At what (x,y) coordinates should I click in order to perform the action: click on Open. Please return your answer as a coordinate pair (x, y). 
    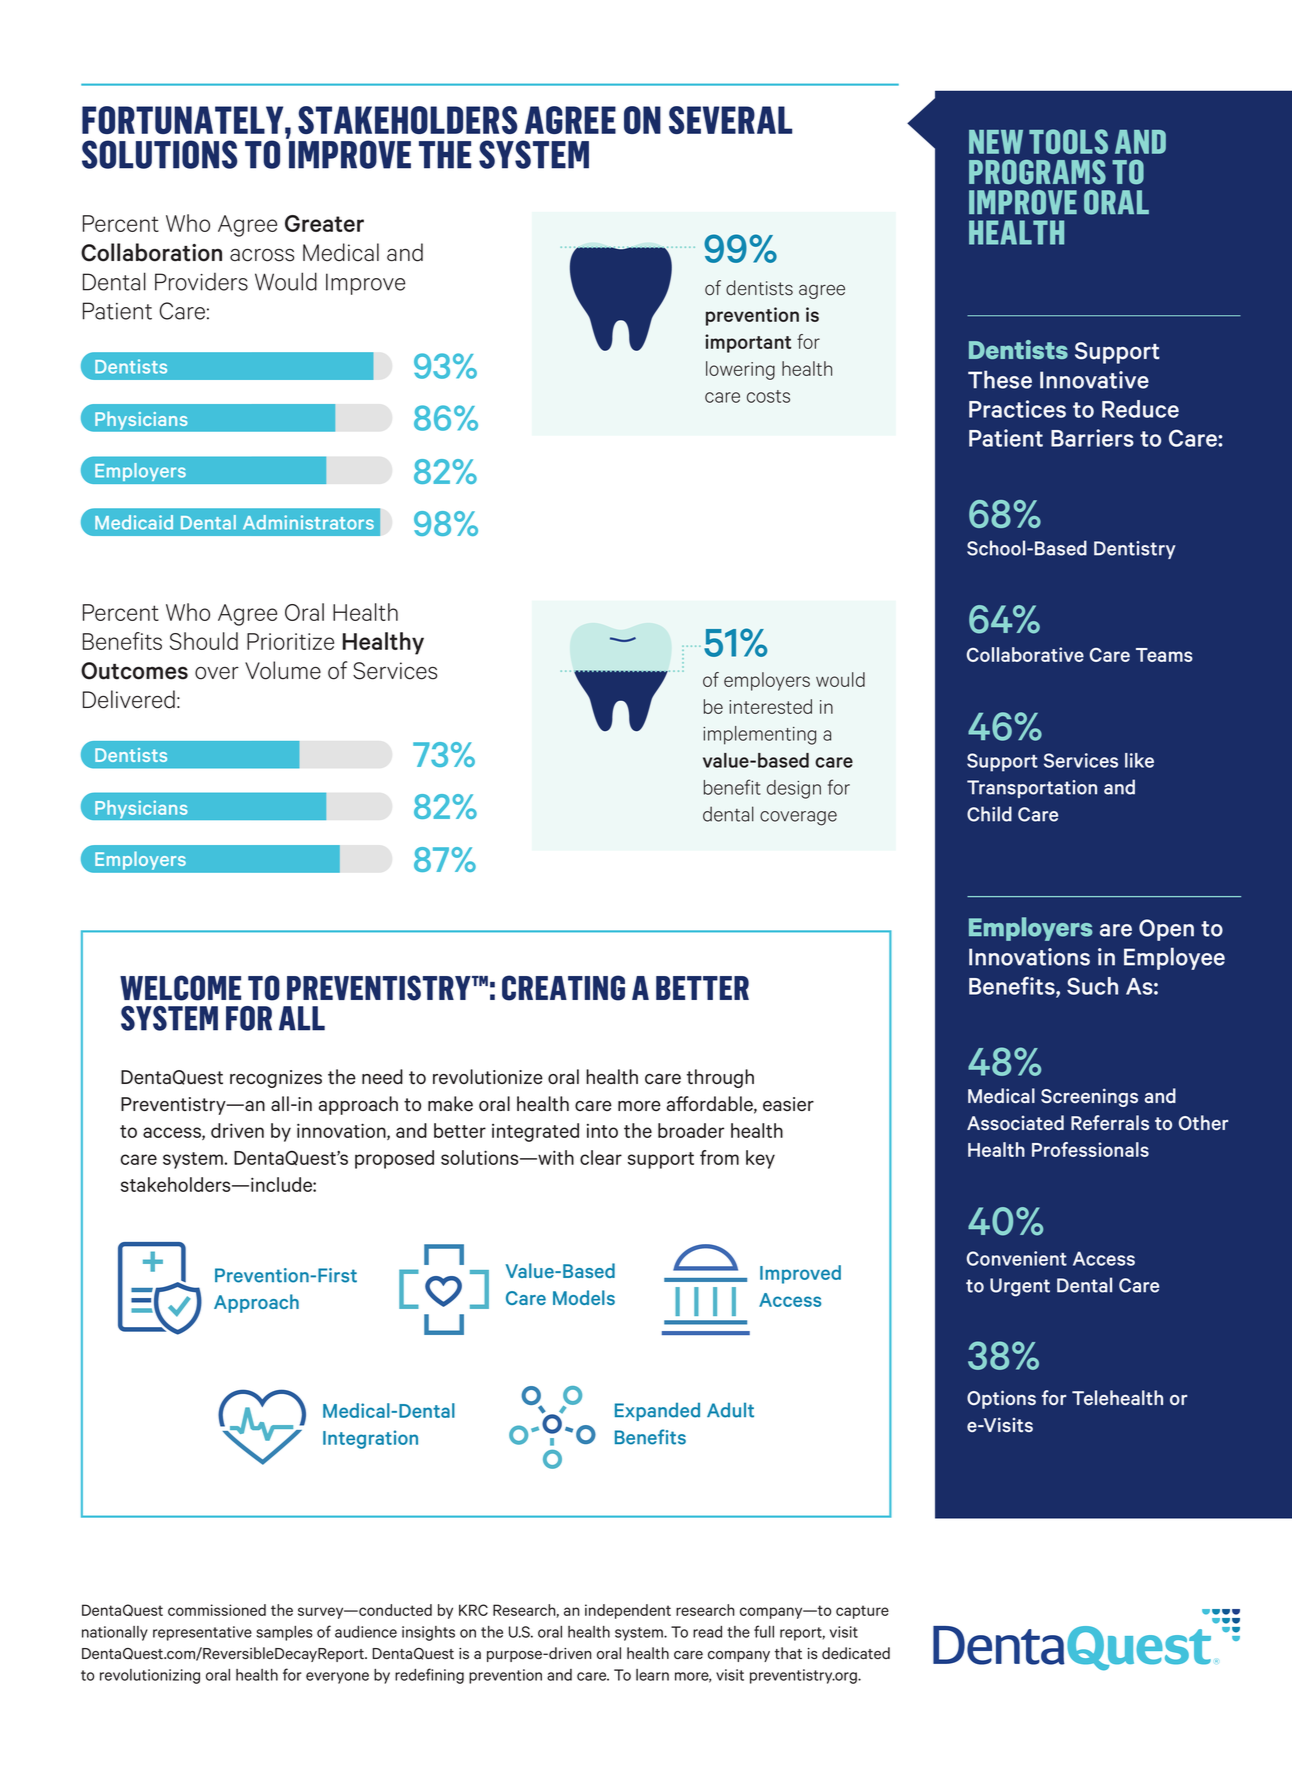
    Looking at the image, I should click on (1166, 930).
